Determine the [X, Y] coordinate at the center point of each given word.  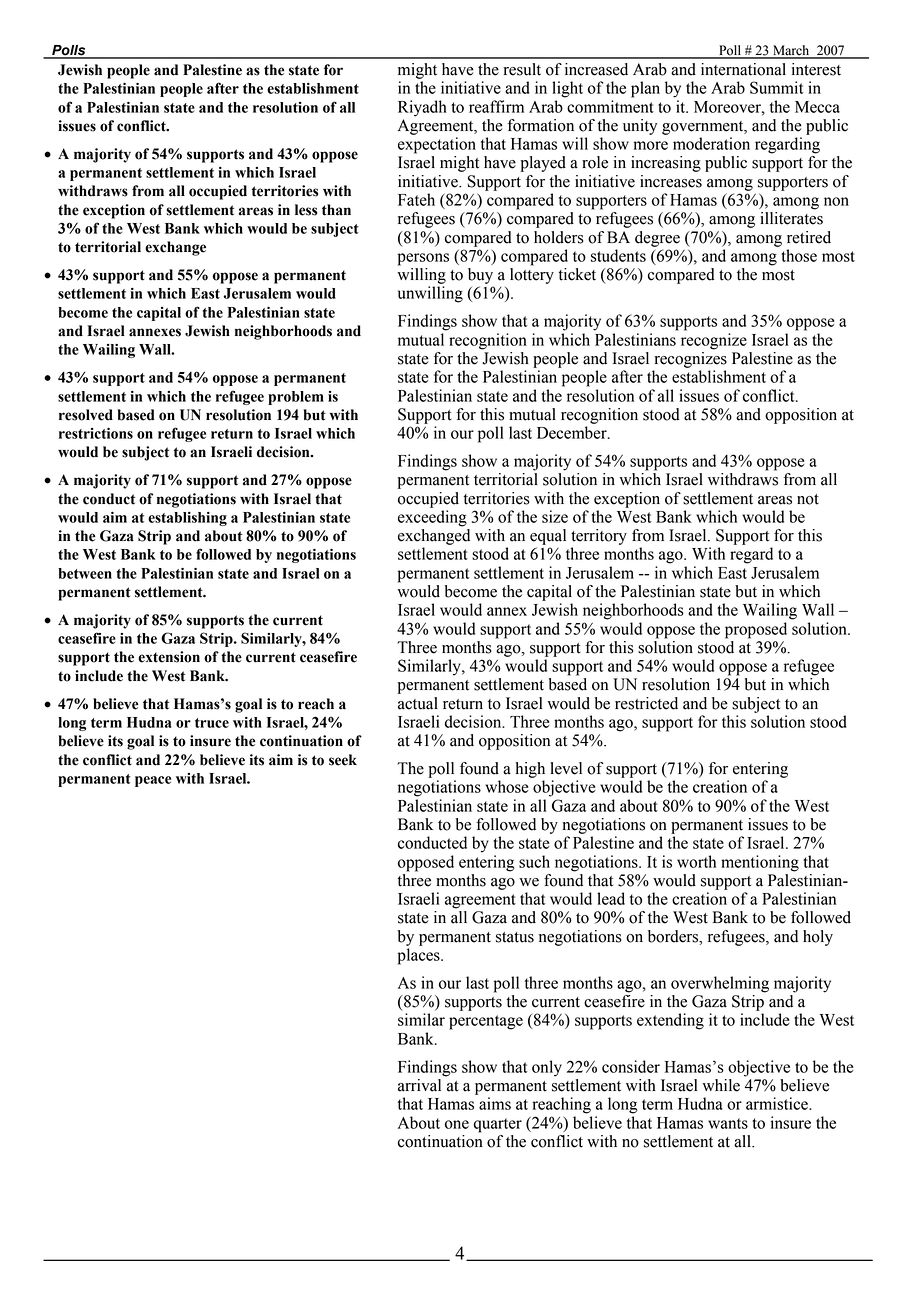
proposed [756, 630]
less [306, 210]
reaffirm [496, 106]
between [85, 573]
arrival [419, 1085]
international [743, 69]
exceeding [432, 518]
